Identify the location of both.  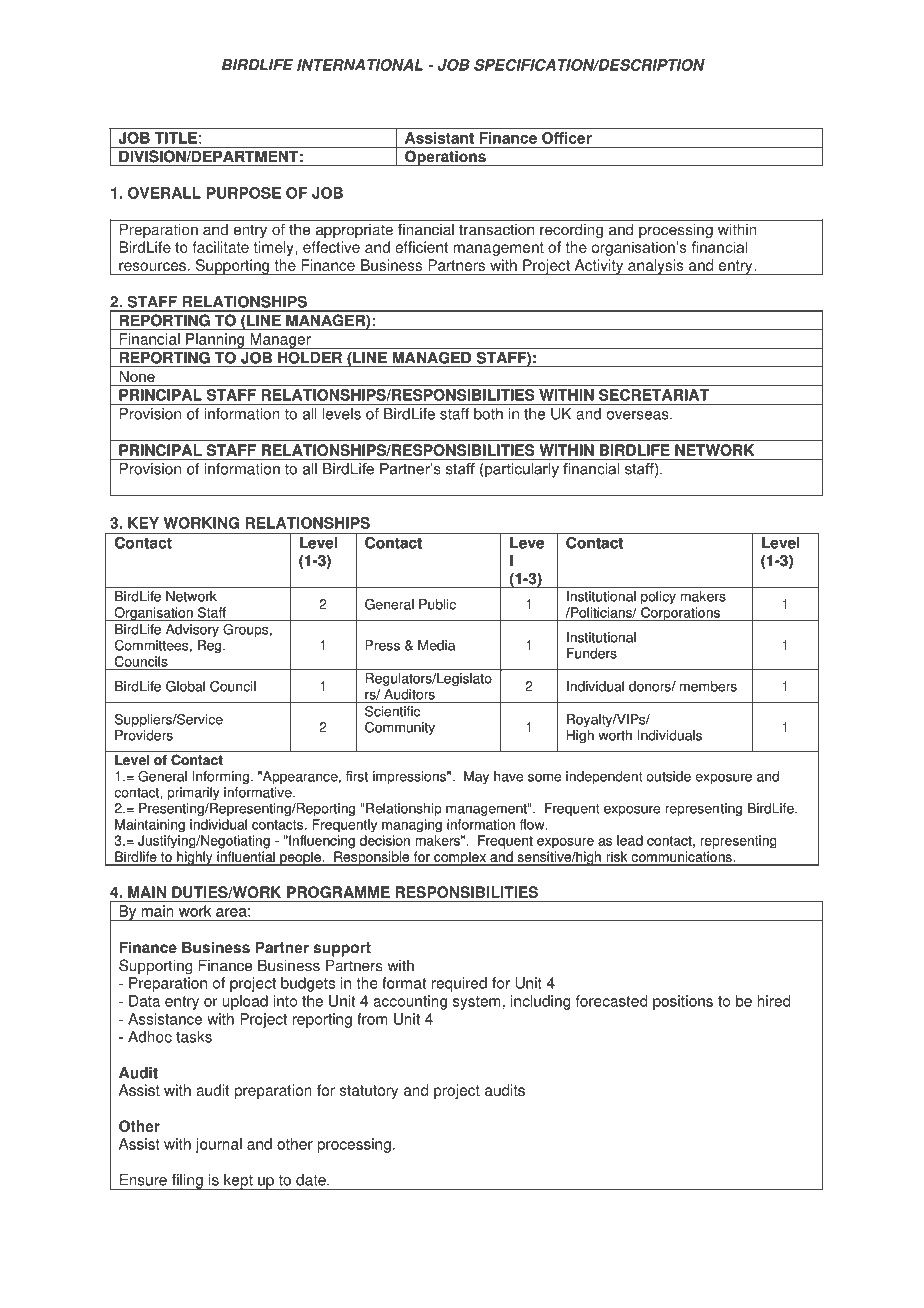
(488, 414).
